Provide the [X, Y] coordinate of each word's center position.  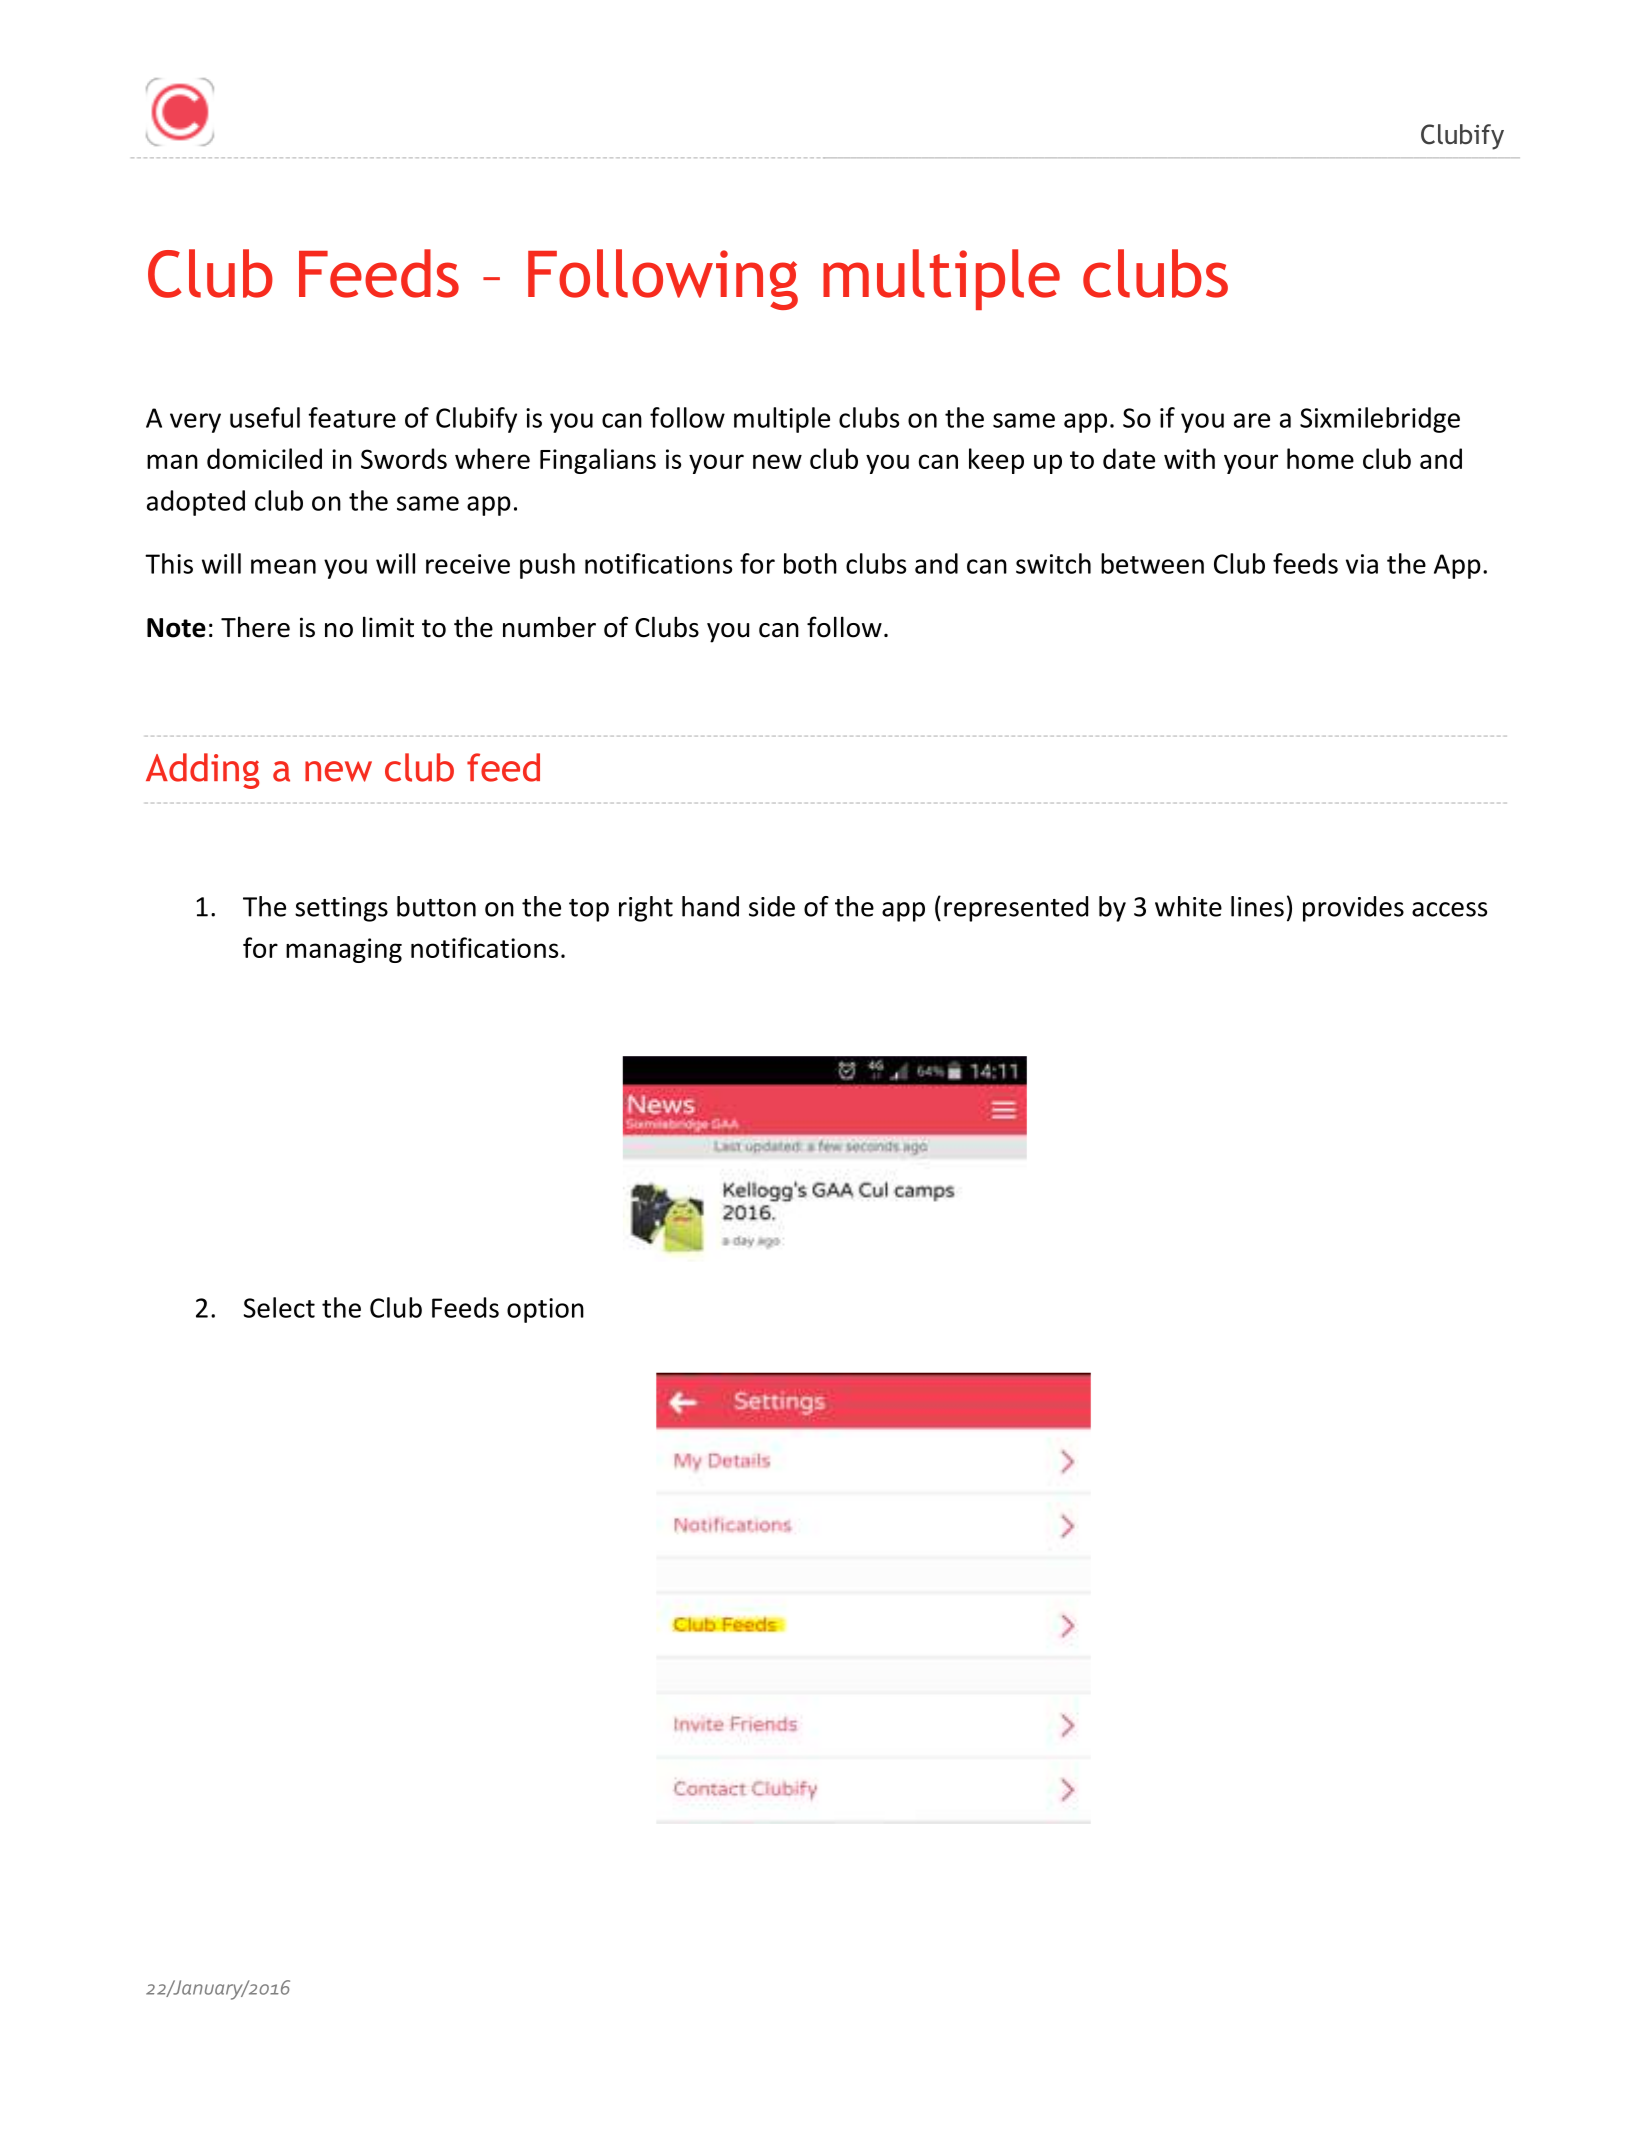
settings [341, 909]
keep [996, 461]
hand [710, 906]
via [1362, 564]
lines [1257, 906]
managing [344, 950]
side [772, 906]
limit [388, 627]
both [810, 563]
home [1320, 458]
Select [279, 1307]
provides [1353, 909]
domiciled [264, 458]
